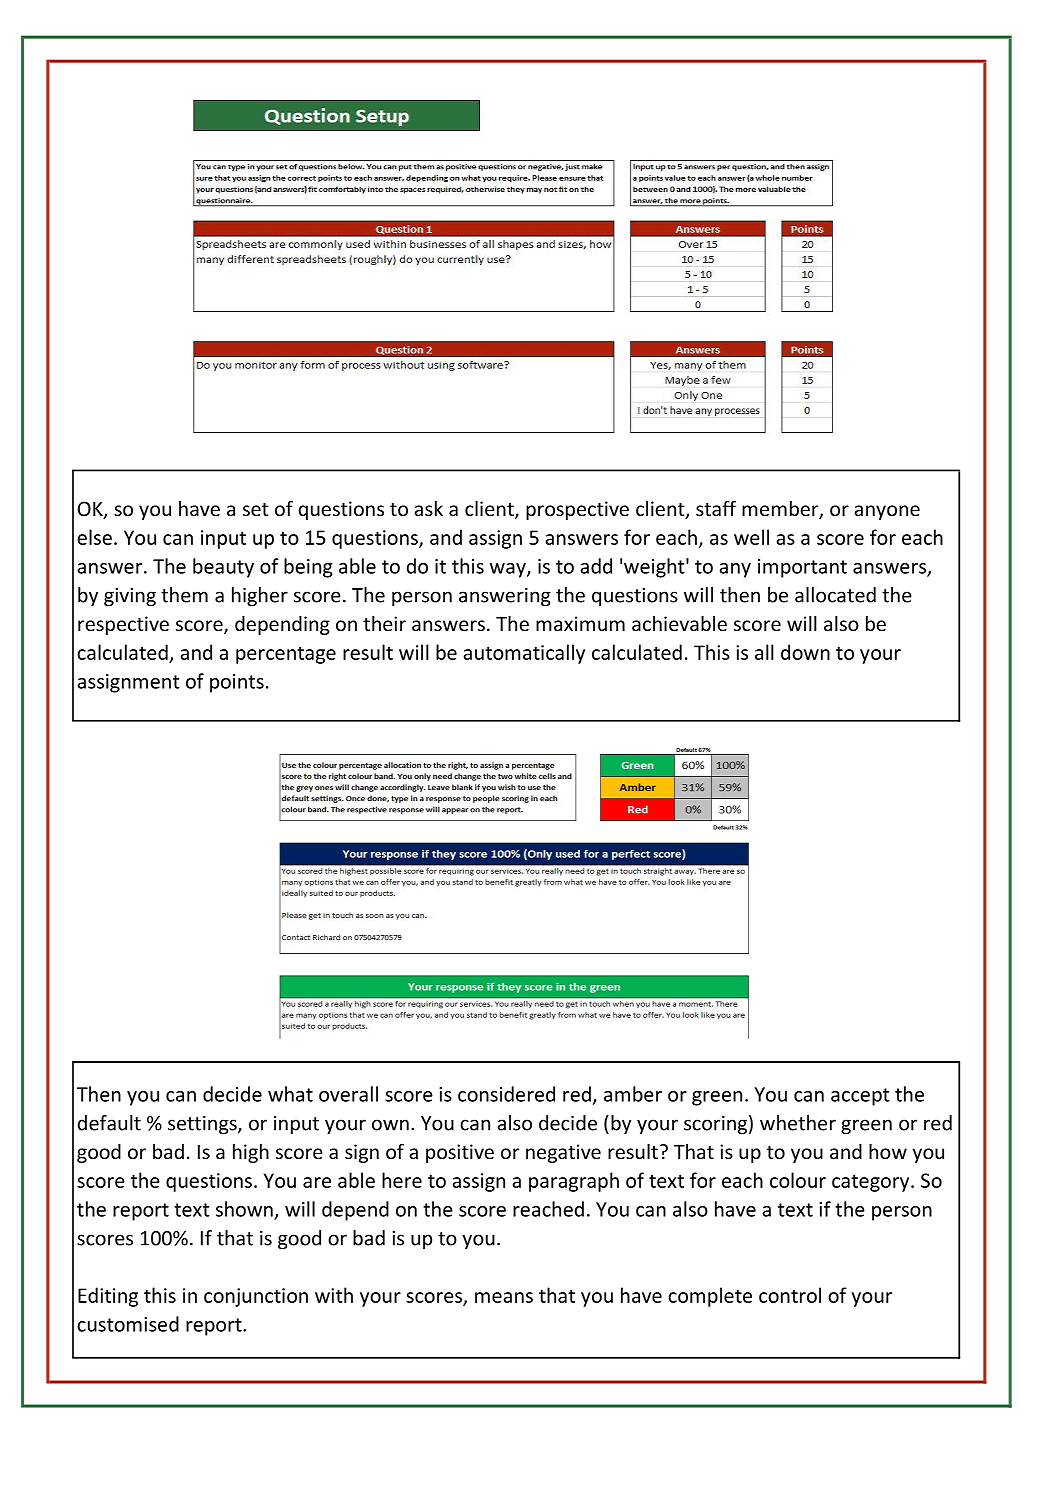 The height and width of the screenshot is (1505, 1064). I want to click on way, so click(509, 570).
